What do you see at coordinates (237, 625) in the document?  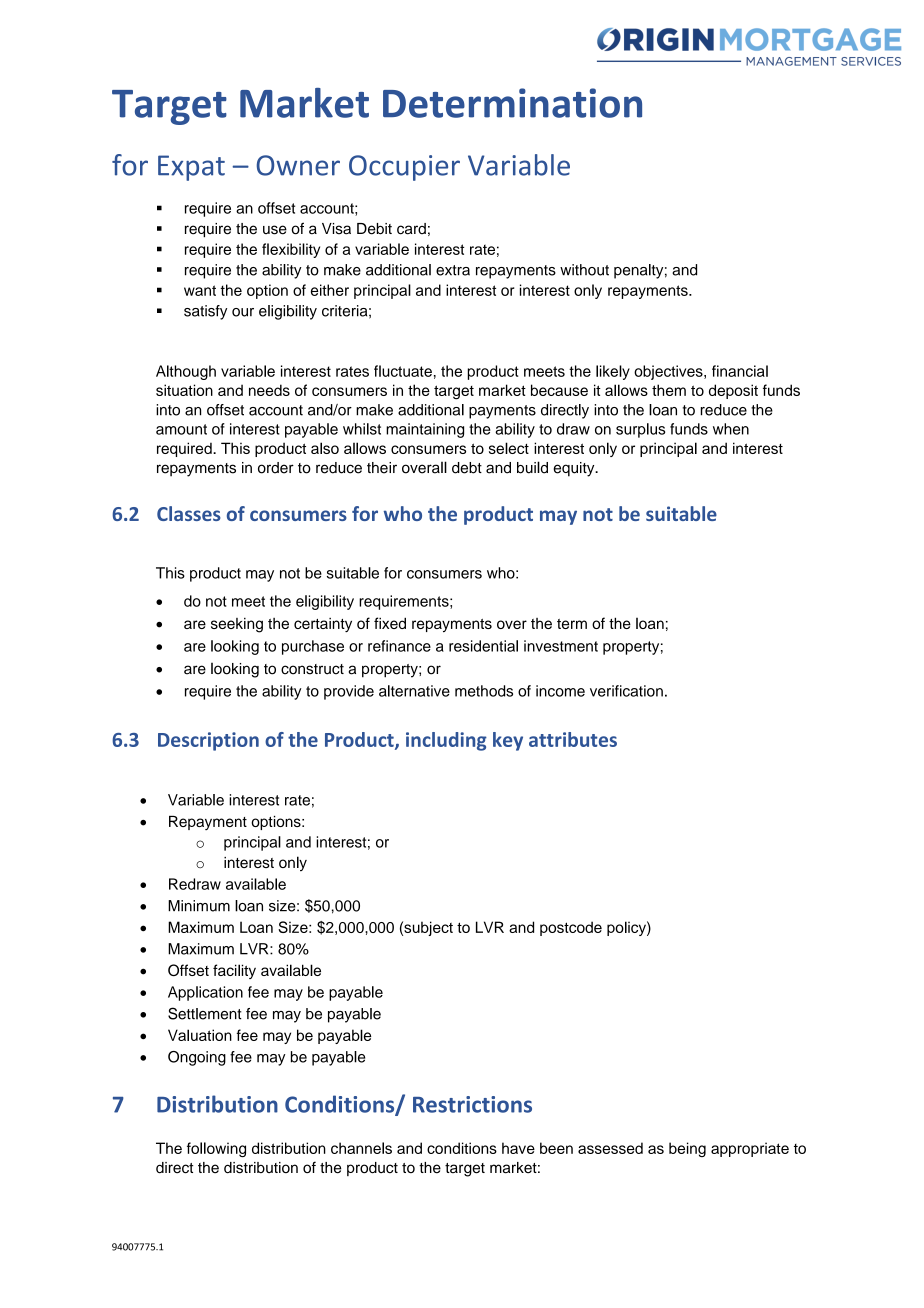 I see `seeking` at bounding box center [237, 625].
